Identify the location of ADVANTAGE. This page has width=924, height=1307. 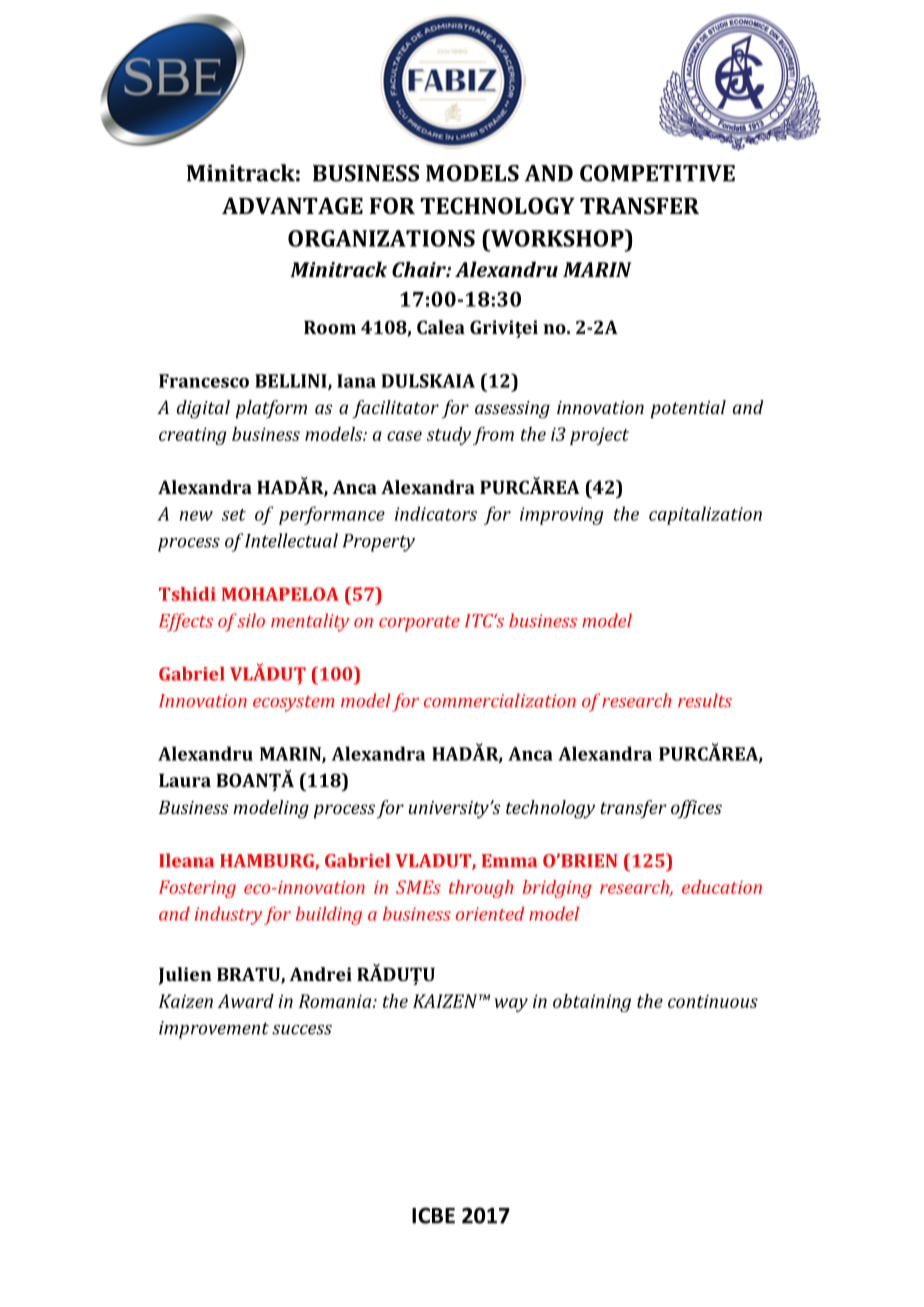
(292, 205).
